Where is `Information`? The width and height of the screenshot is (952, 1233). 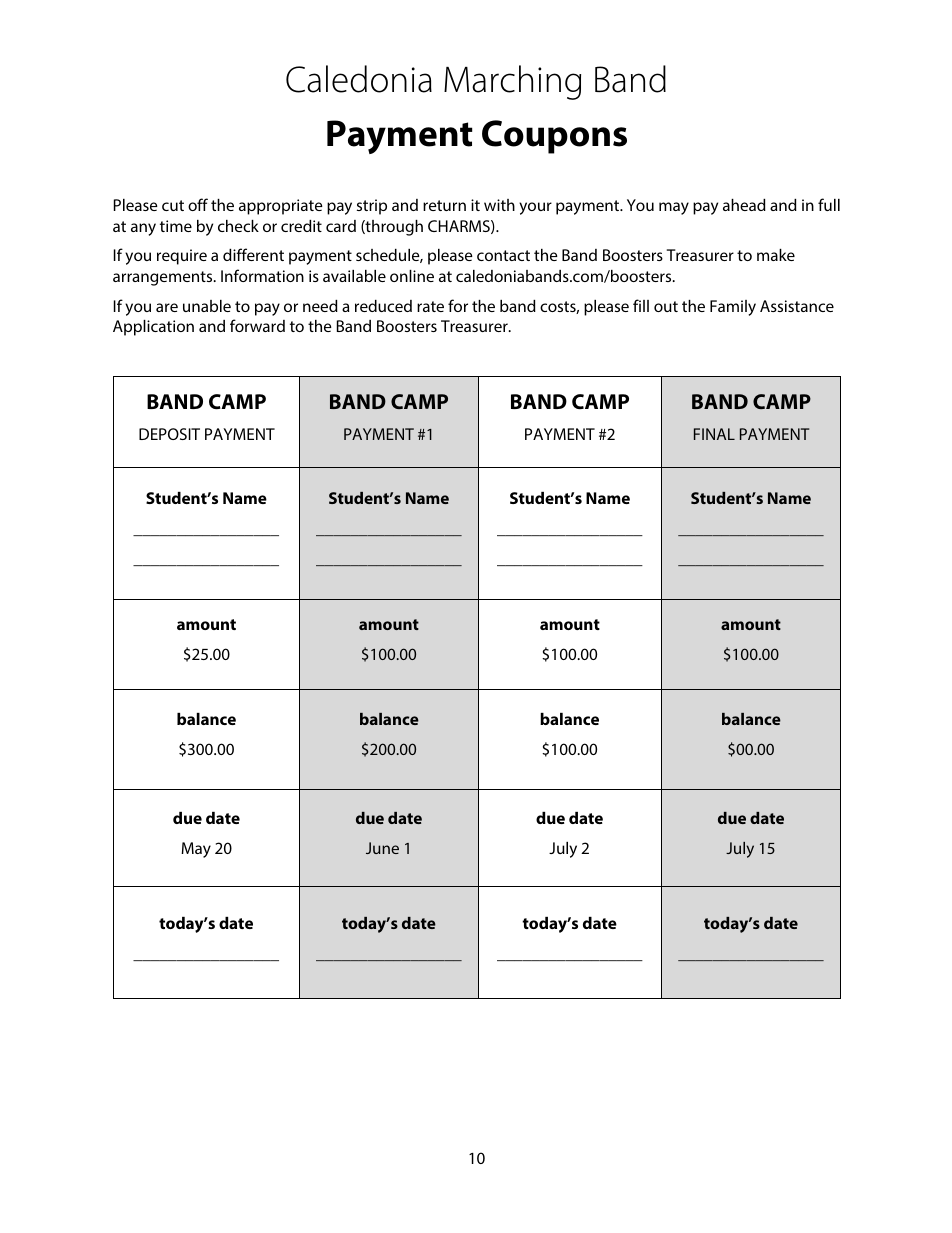
Information is located at coordinates (262, 275).
